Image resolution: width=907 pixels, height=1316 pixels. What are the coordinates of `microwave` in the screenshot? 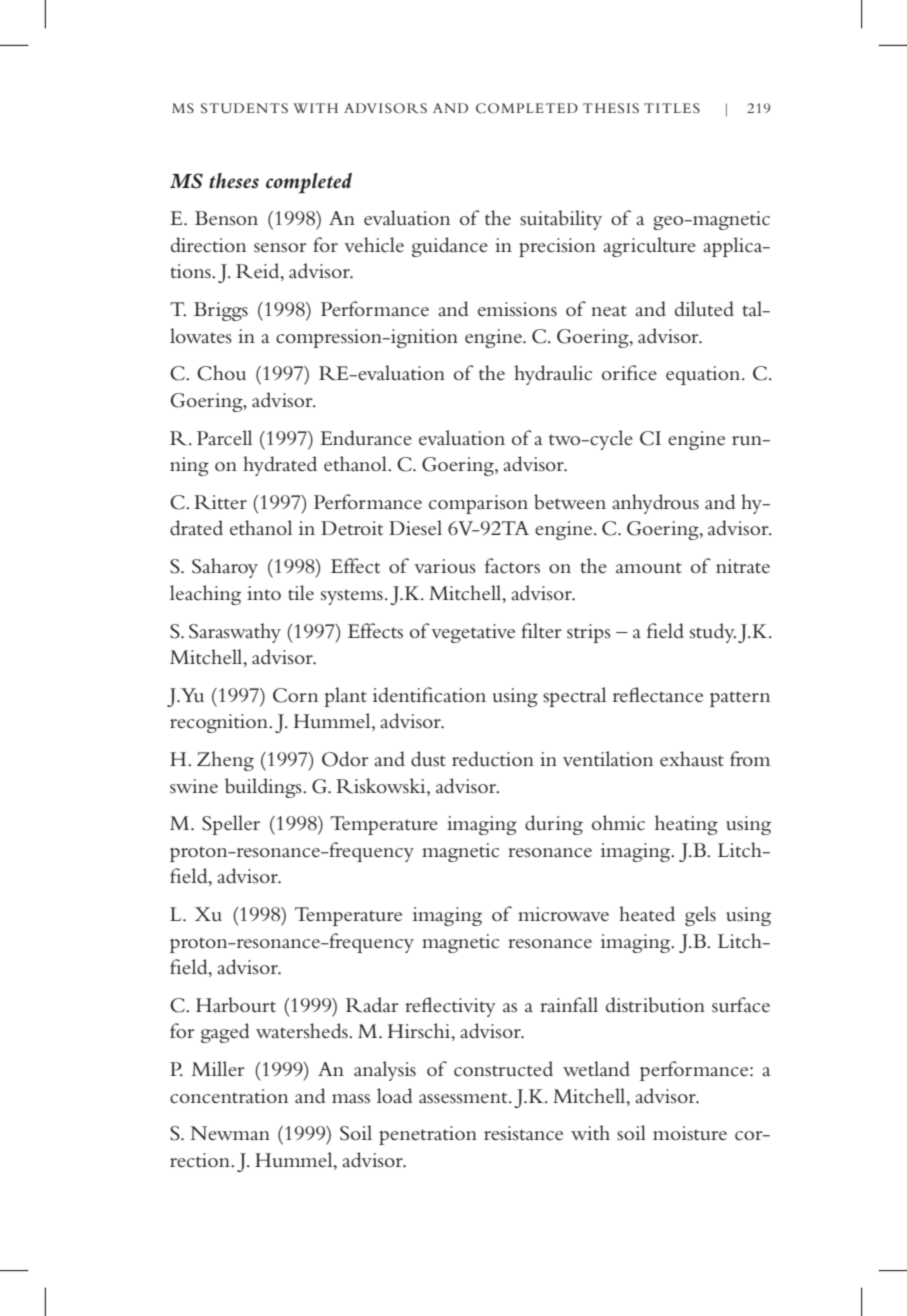 It's located at (563, 914).
